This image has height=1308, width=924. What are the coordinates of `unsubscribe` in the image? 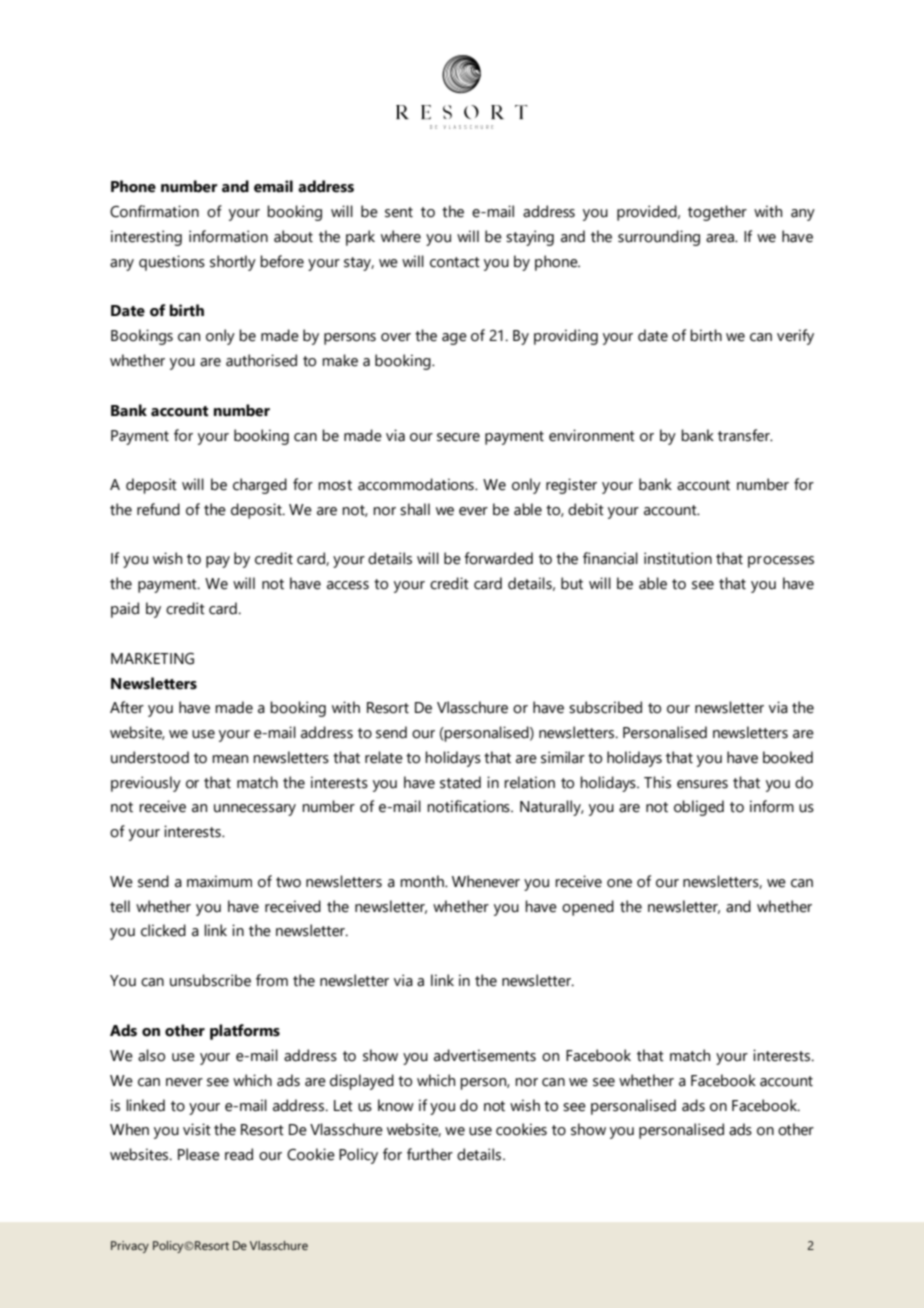 It's located at (210, 980).
